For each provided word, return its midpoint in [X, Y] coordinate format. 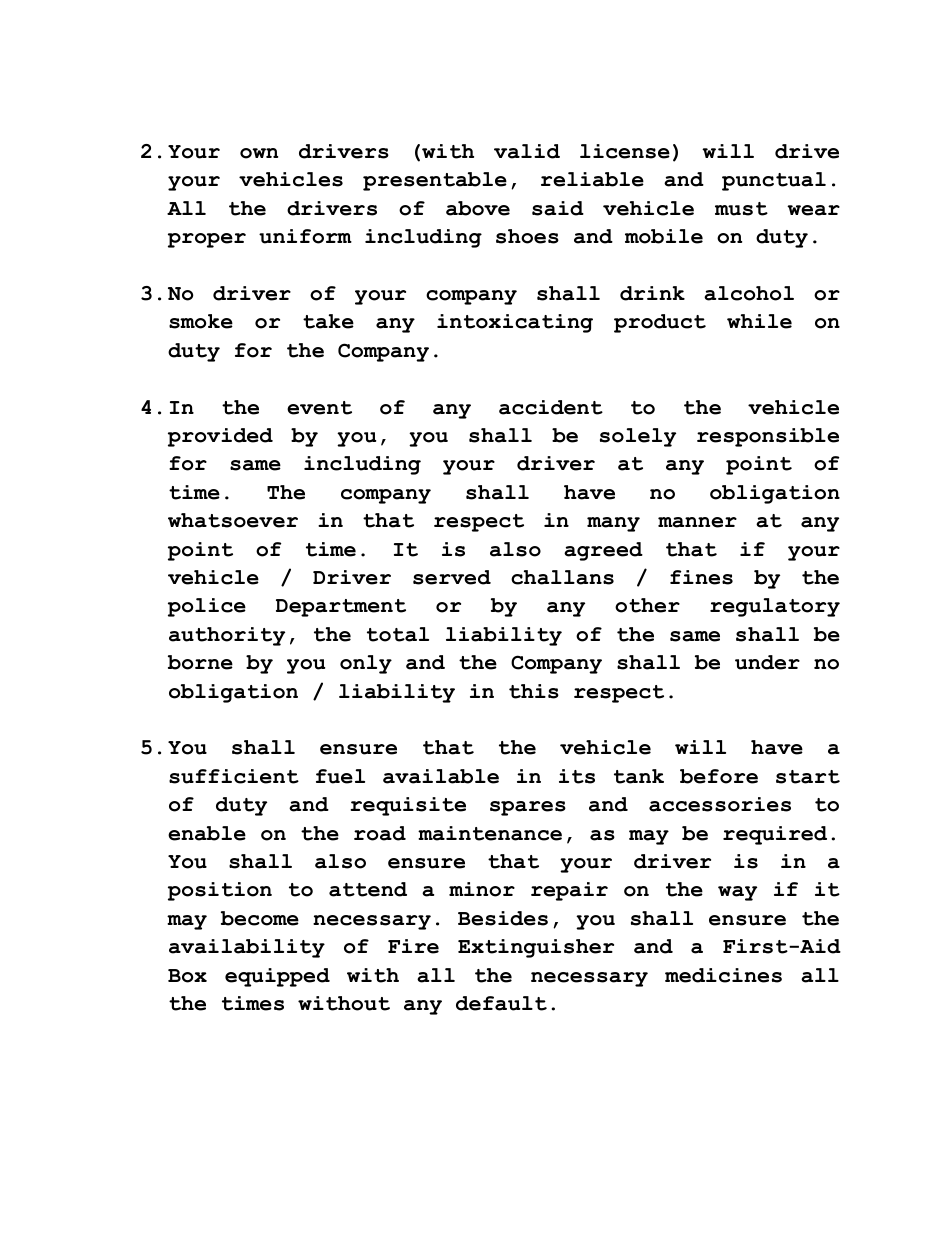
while [759, 321]
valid [527, 151]
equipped [277, 977]
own [259, 153]
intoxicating [515, 323]
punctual [774, 181]
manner [697, 522]
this [534, 691]
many [613, 524]
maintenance [490, 833]
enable [207, 833]
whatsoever [233, 520]
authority [227, 636]
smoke [201, 321]
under [767, 662]
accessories [720, 804]
